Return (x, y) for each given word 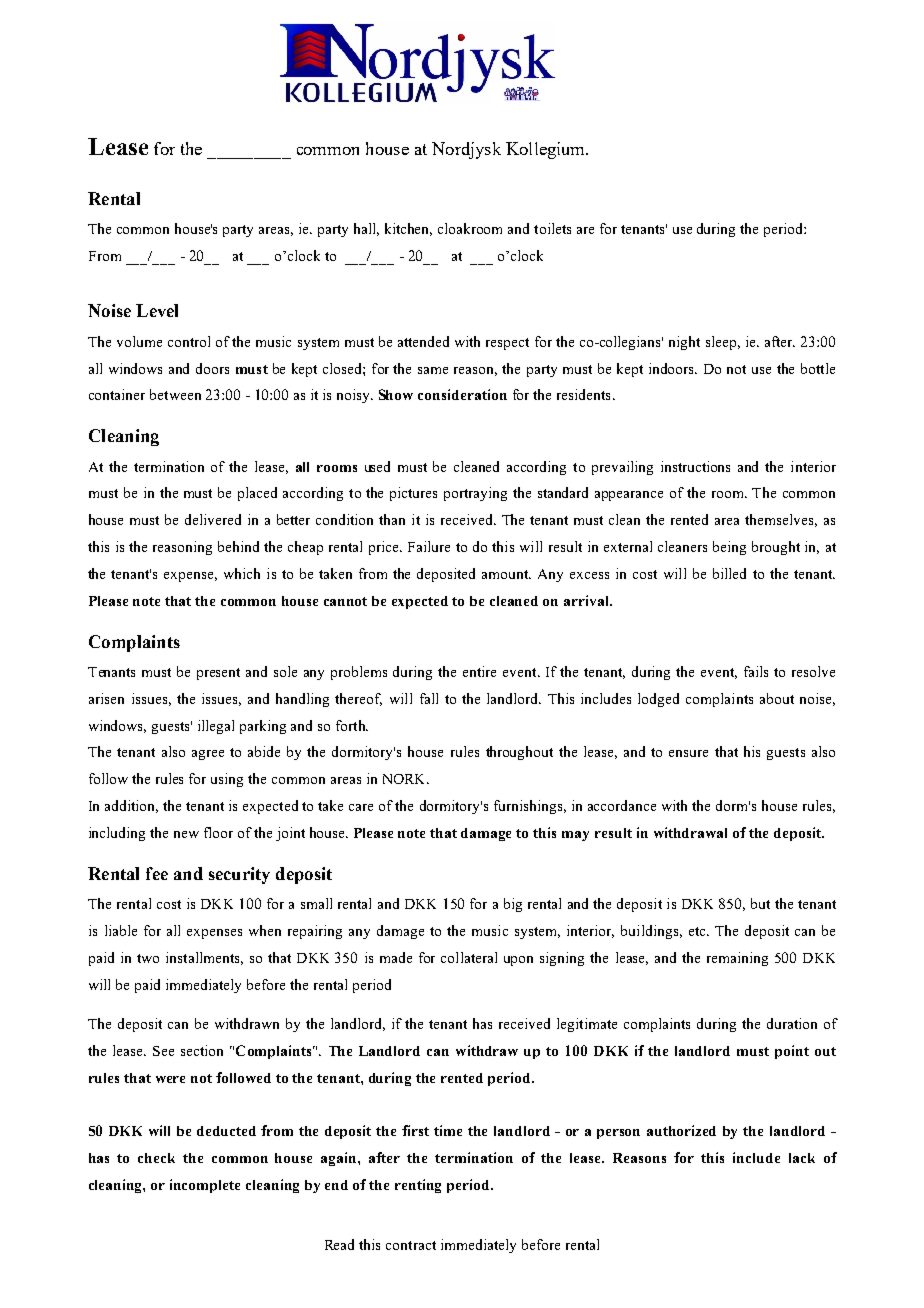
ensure (688, 753)
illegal (216, 727)
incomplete (205, 1186)
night (684, 343)
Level (157, 310)
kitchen (408, 229)
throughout (519, 753)
